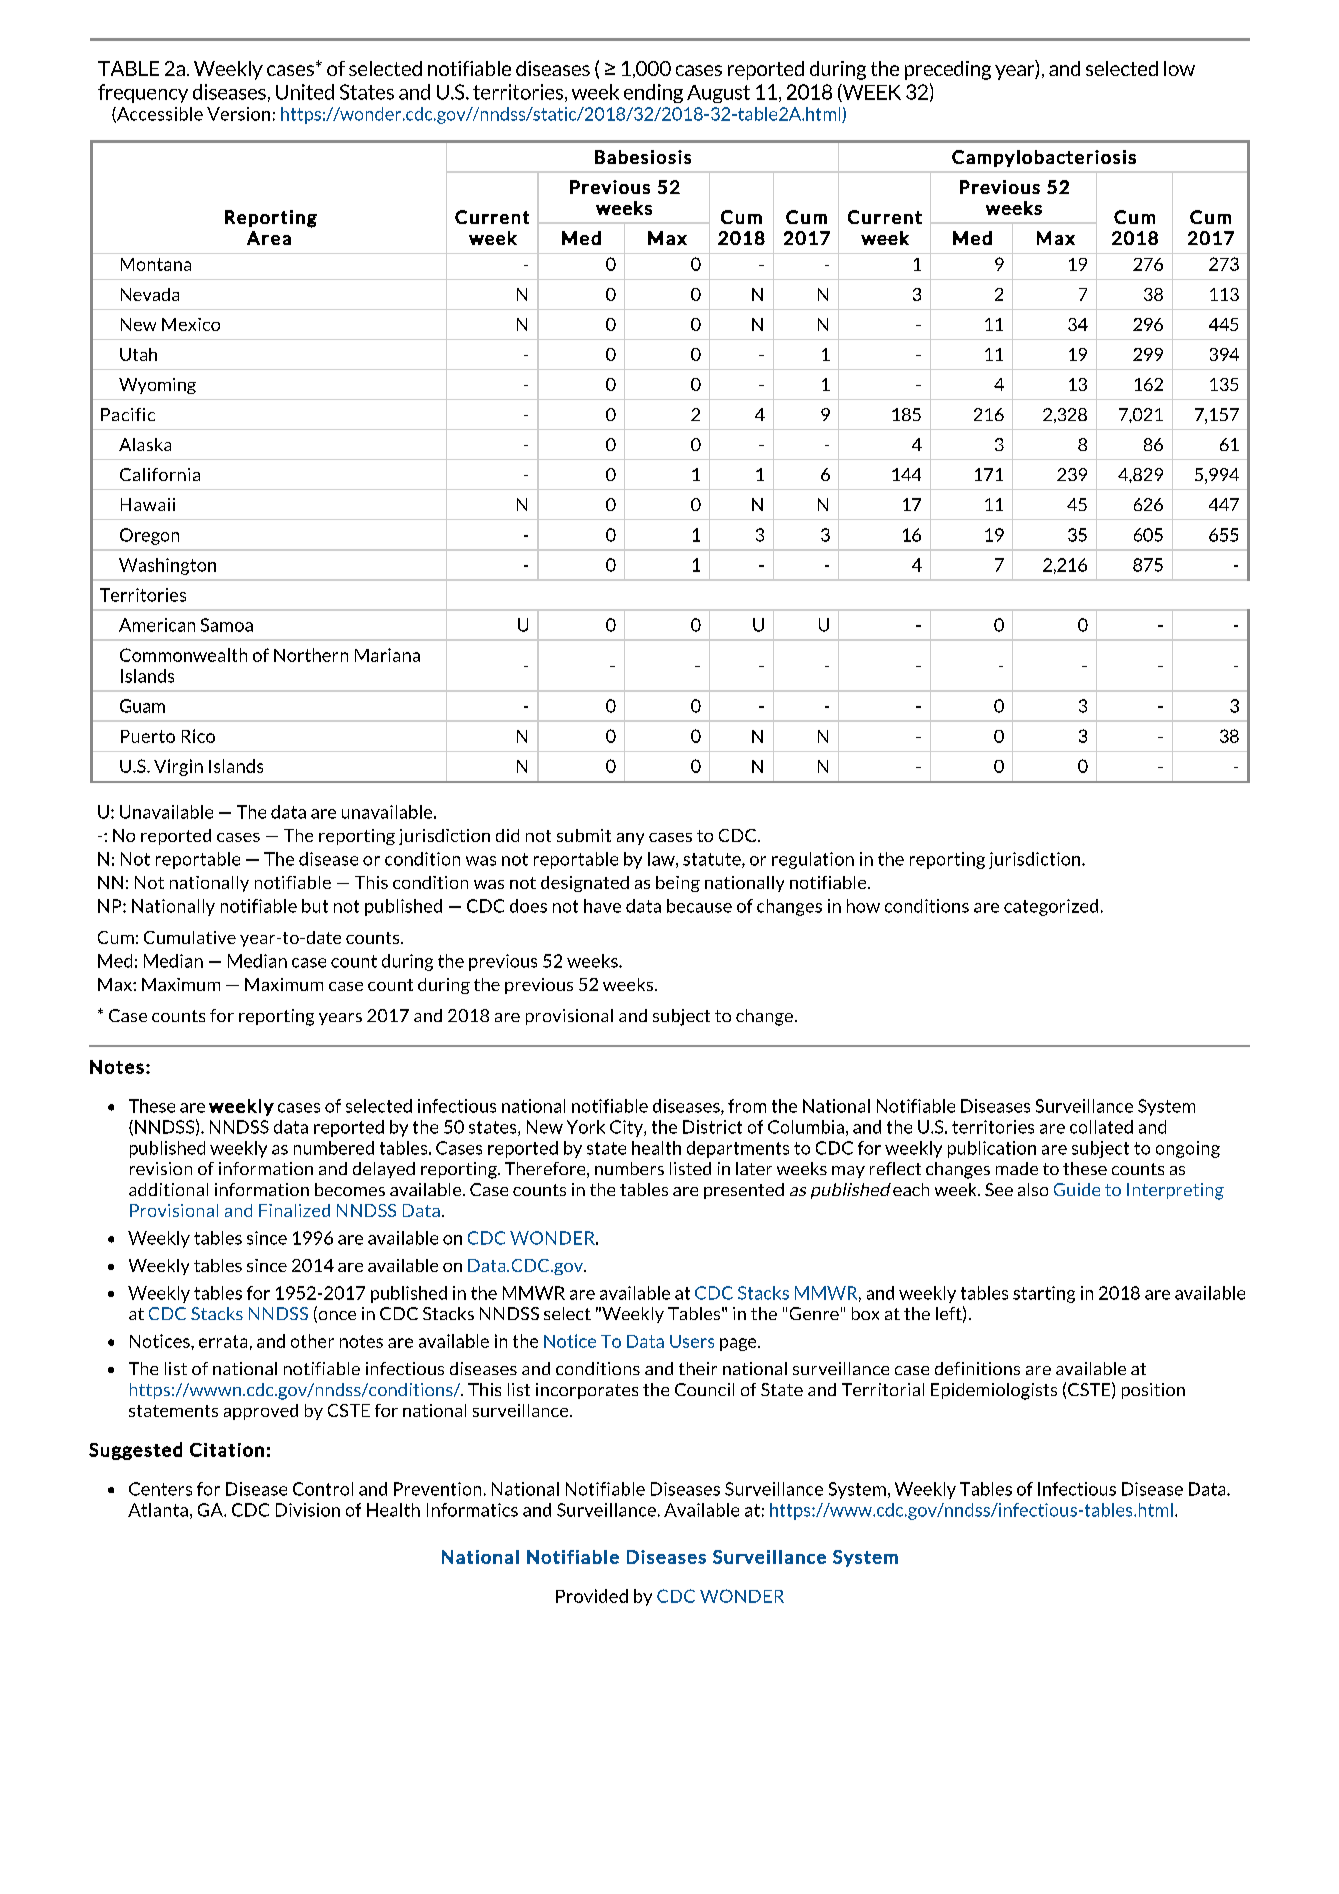 The height and width of the image is (1894, 1339). I want to click on preceding, so click(948, 70).
